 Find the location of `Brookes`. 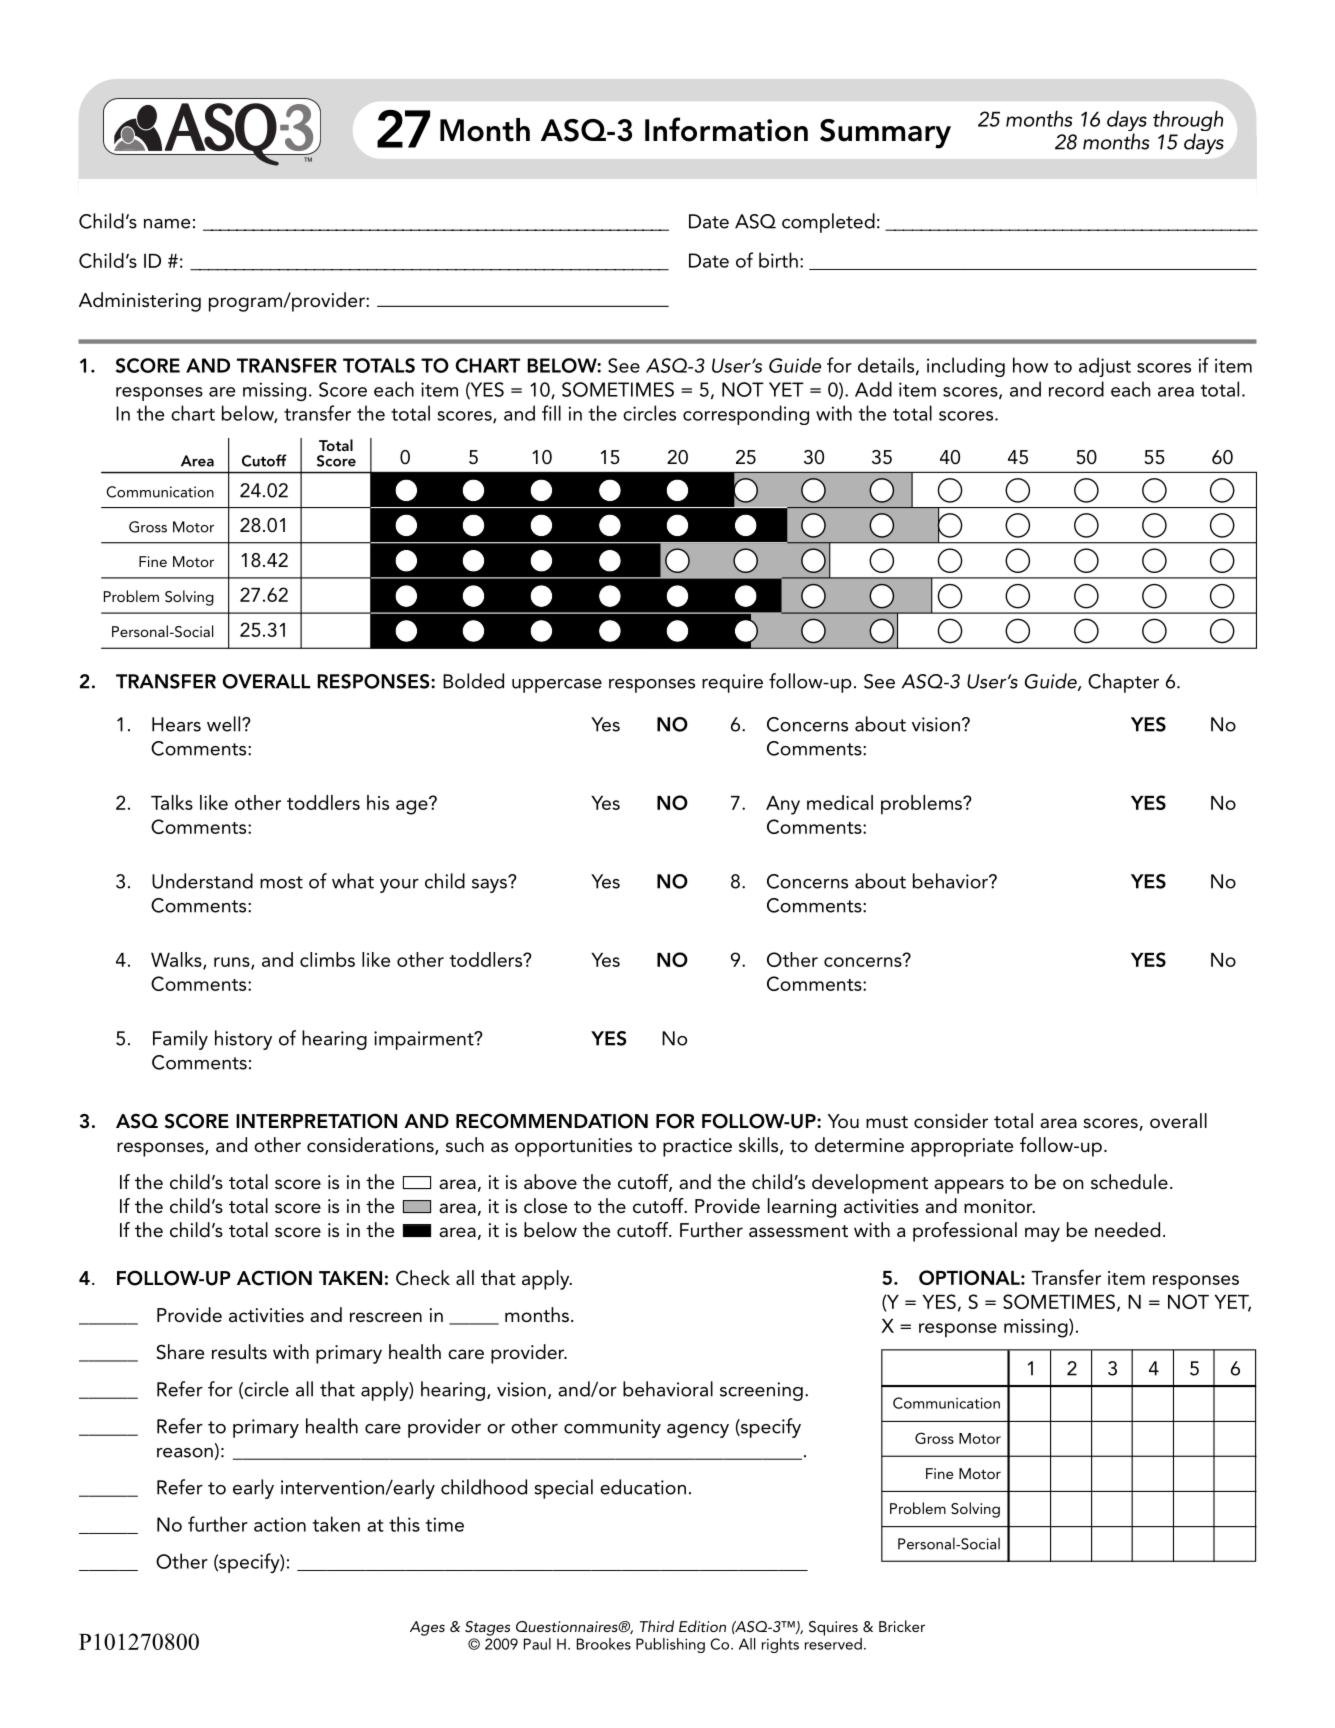

Brookes is located at coordinates (604, 1644).
